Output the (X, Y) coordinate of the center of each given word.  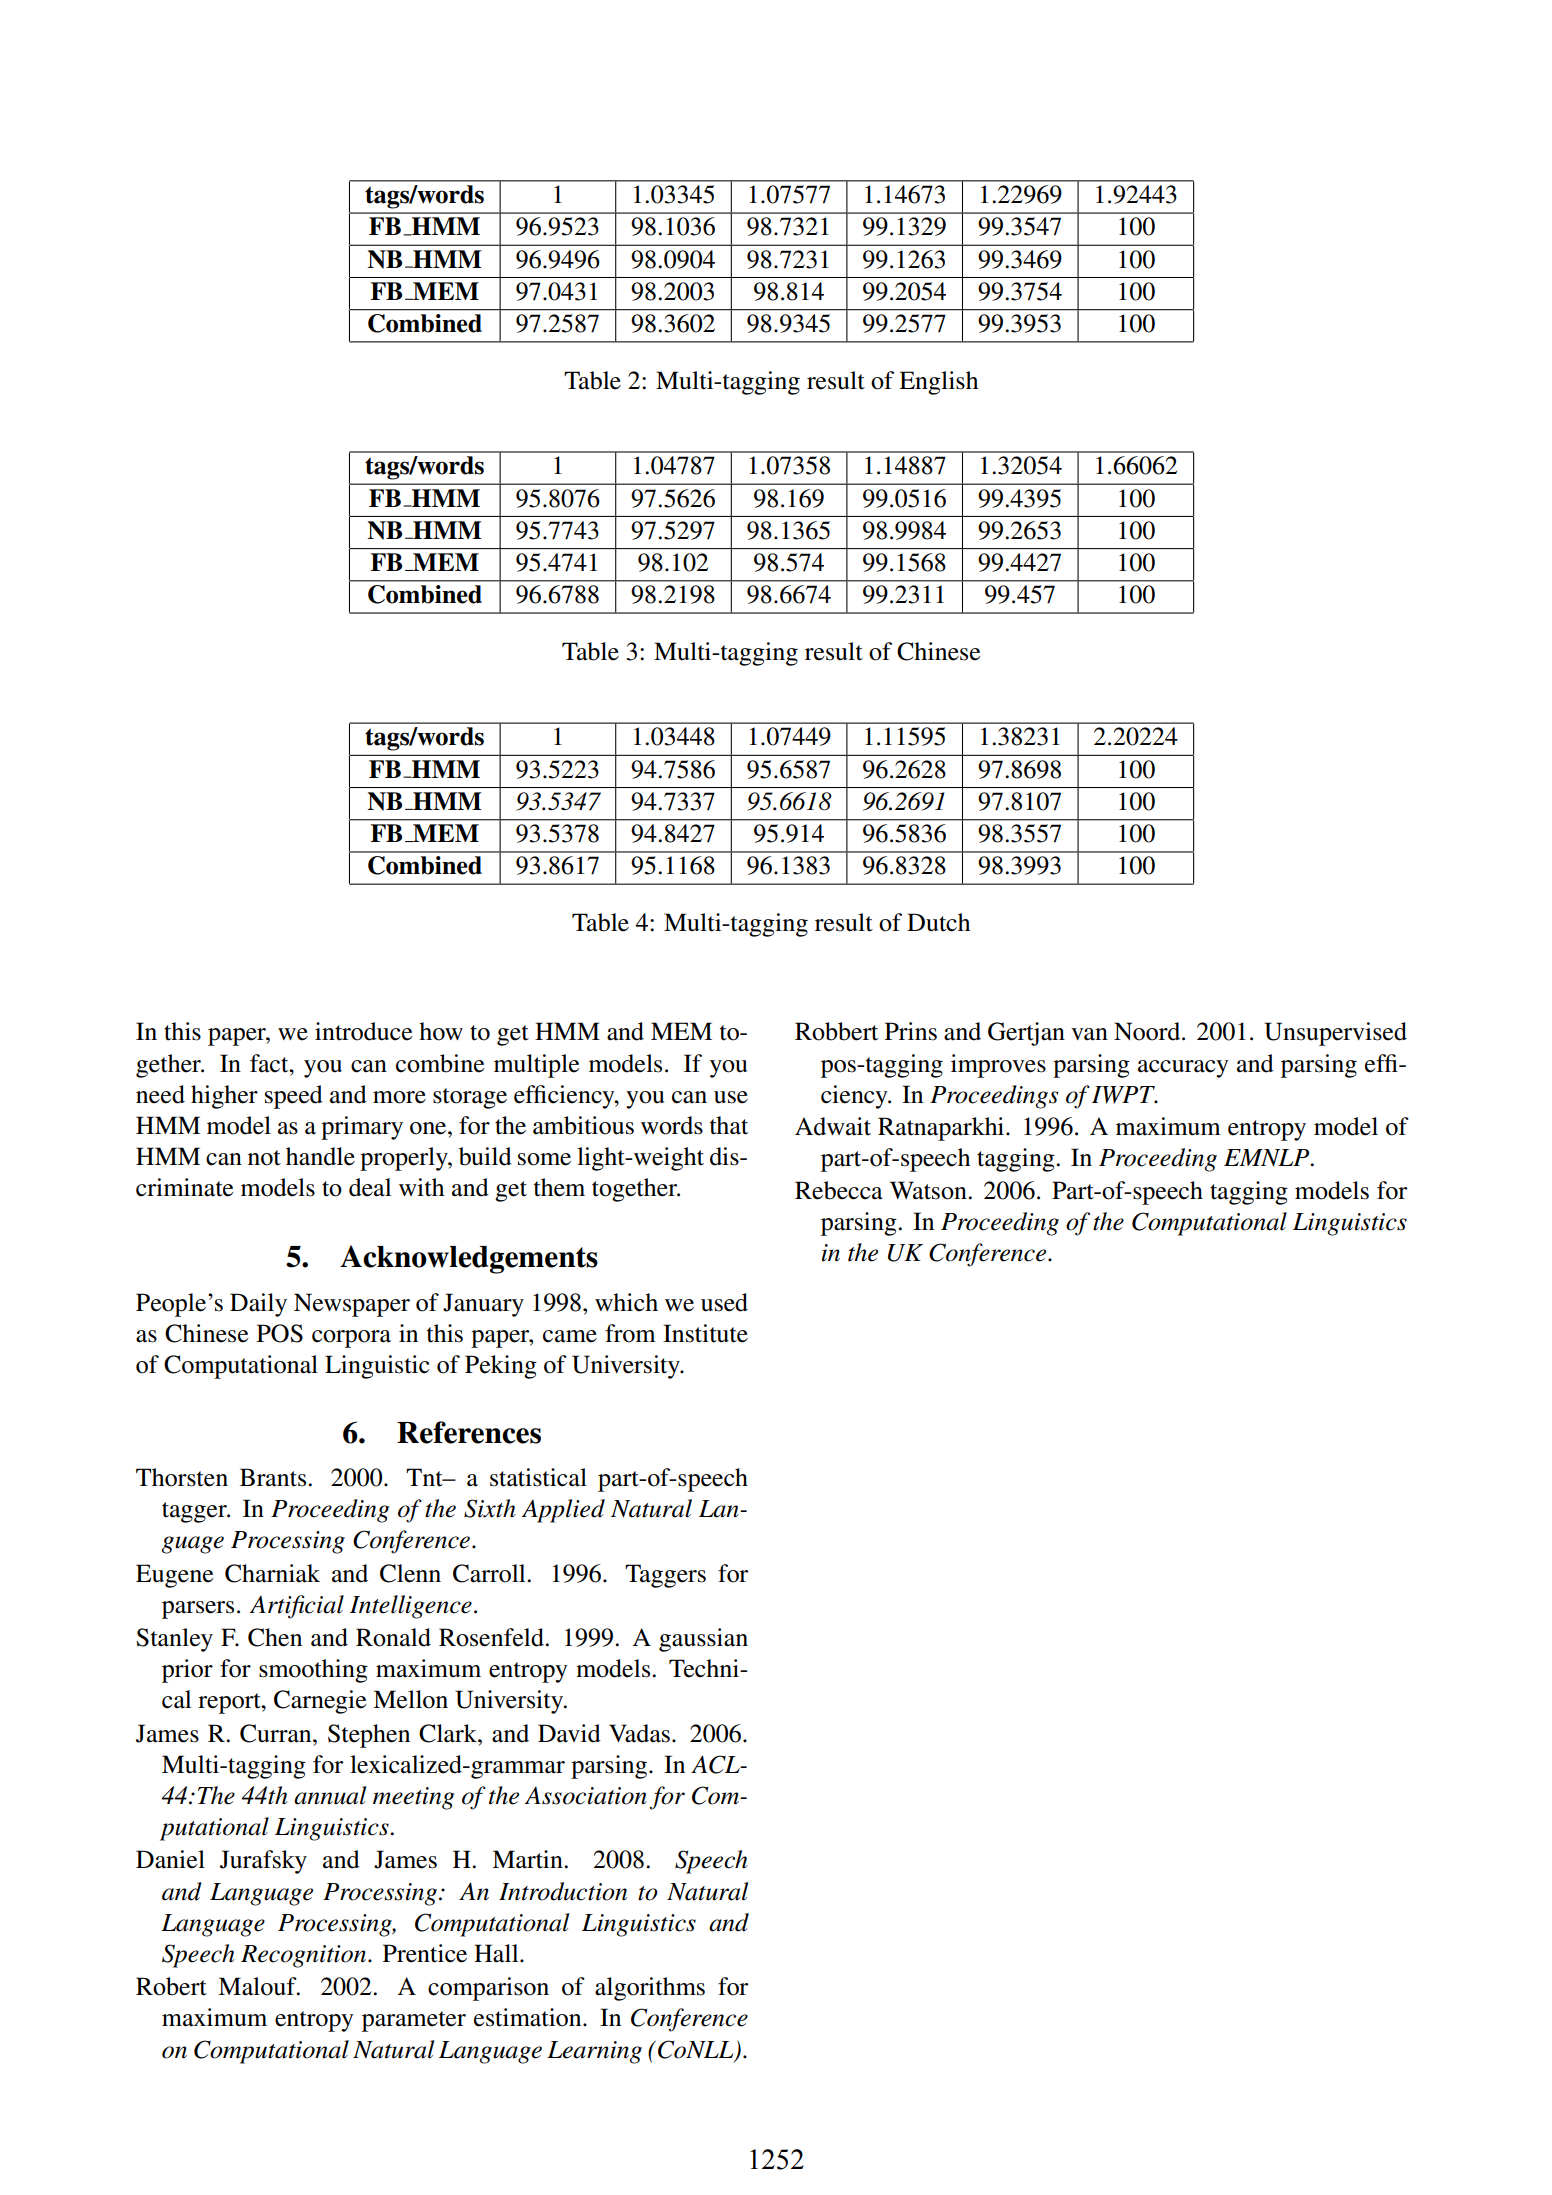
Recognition (305, 1956)
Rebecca (839, 1190)
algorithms (650, 1989)
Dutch (938, 922)
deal (370, 1187)
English (938, 383)
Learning (594, 2052)
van (1089, 1034)
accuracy (1183, 1069)
